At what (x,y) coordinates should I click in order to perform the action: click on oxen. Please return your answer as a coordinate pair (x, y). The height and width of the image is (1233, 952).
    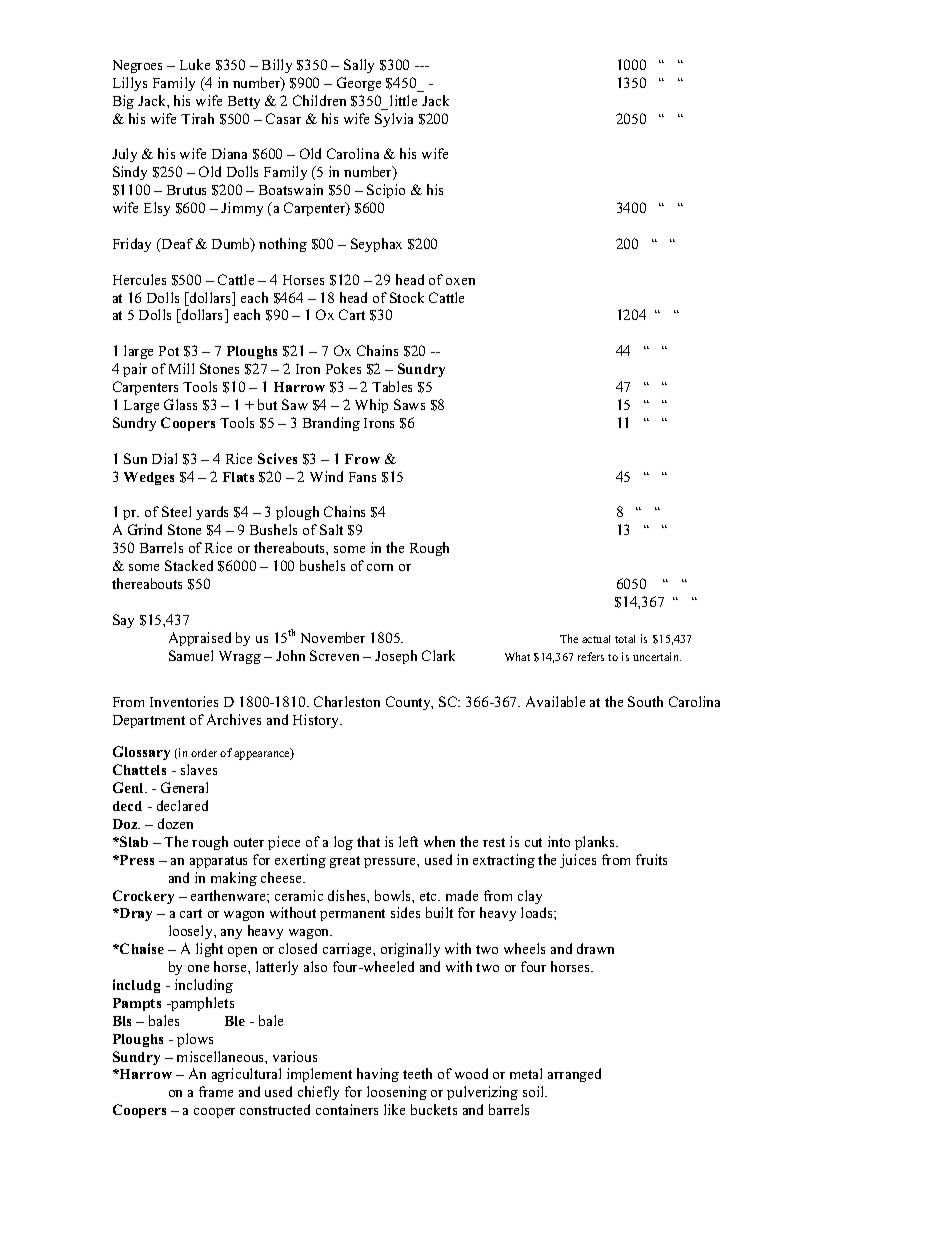
    Looking at the image, I should click on (460, 281).
